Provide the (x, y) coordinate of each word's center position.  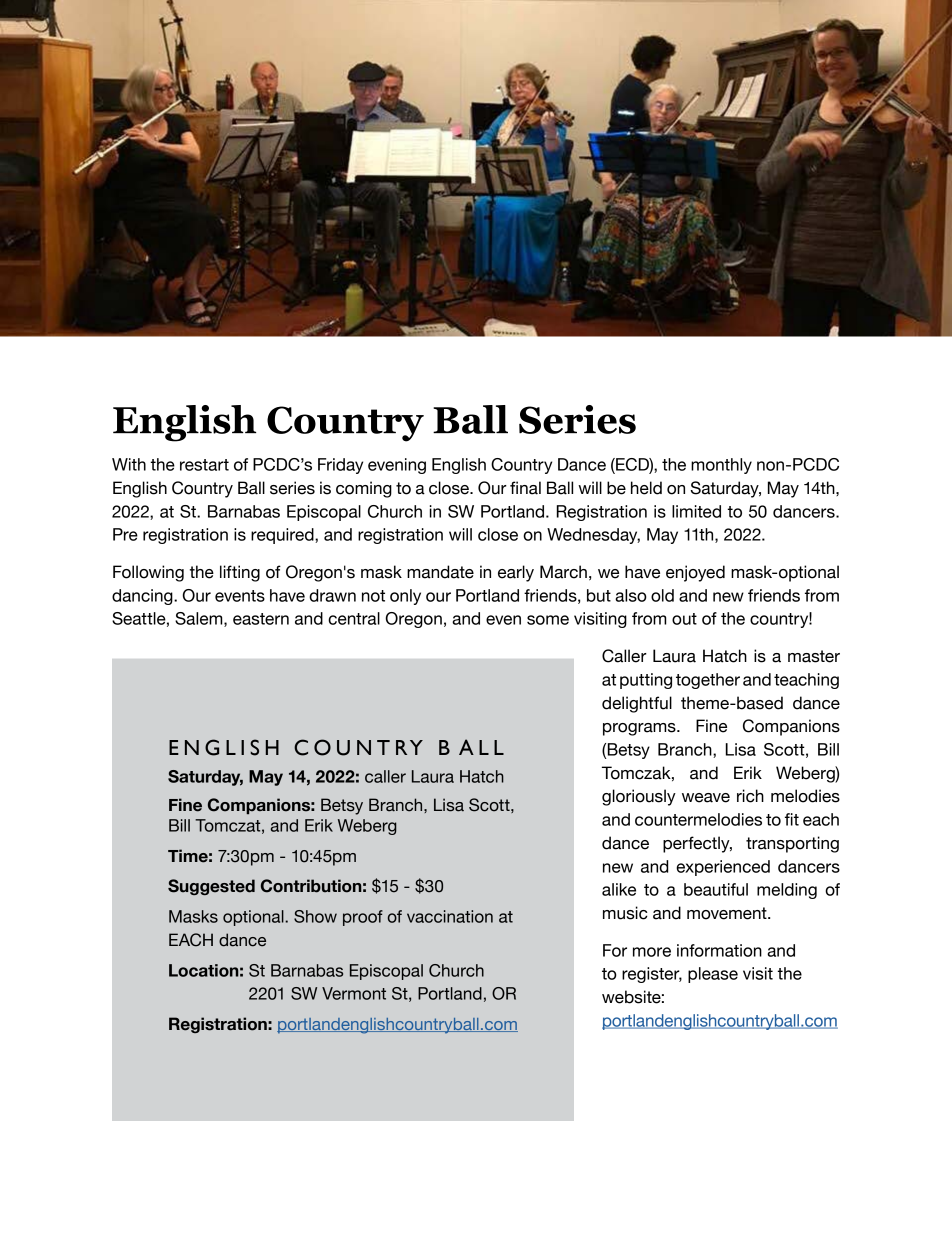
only (405, 597)
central (354, 618)
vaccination (450, 916)
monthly (721, 466)
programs (640, 729)
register (652, 975)
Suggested (211, 887)
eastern (261, 619)
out (684, 619)
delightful (637, 704)
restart (204, 465)
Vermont (354, 993)
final (525, 488)
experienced (723, 868)
